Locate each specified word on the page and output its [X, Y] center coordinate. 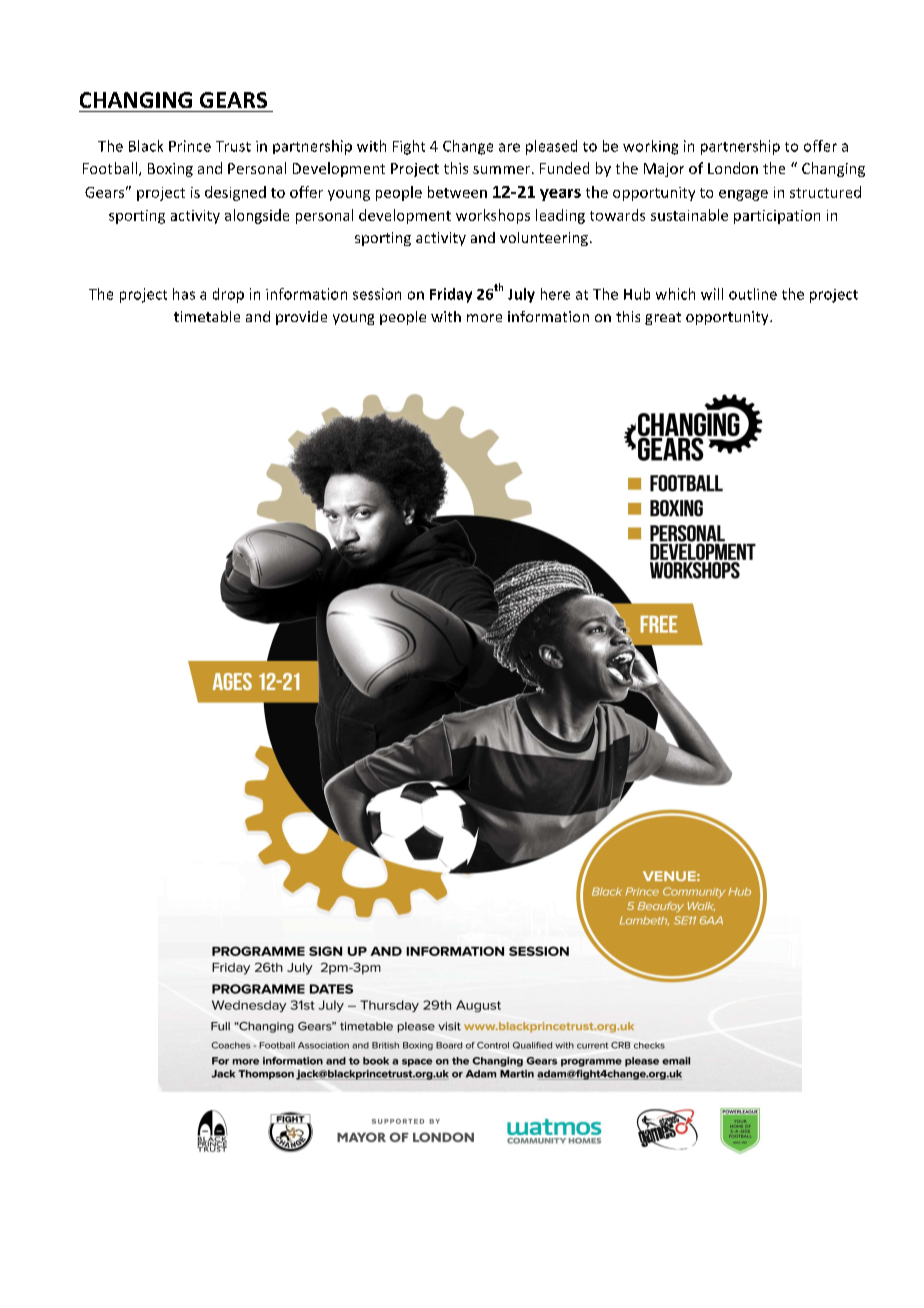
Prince [190, 146]
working [650, 147]
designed [235, 193]
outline [753, 294]
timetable [207, 316]
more [484, 318]
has [184, 294]
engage [743, 195]
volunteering [544, 239]
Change [468, 147]
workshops [493, 216]
